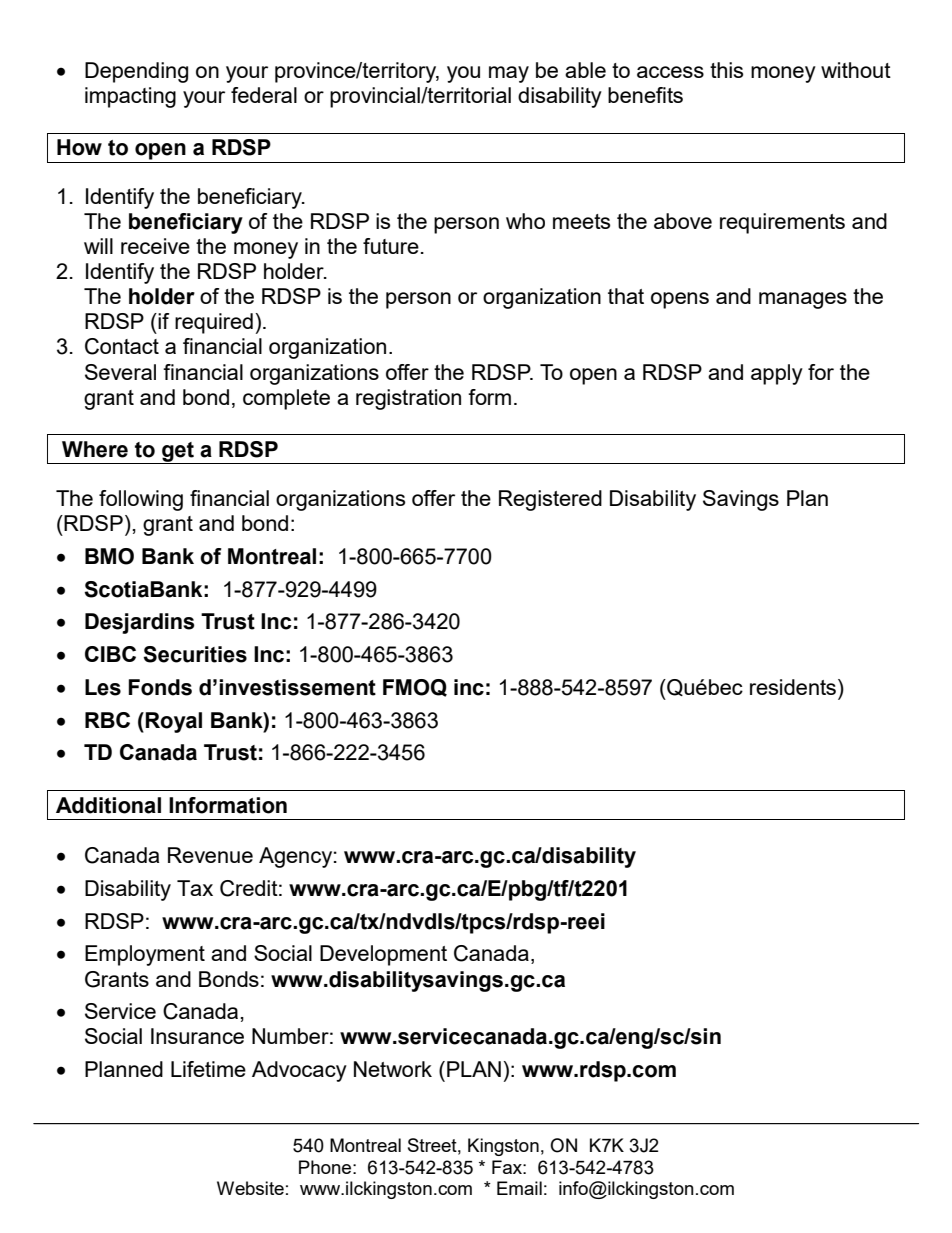 The height and width of the screenshot is (1233, 952). I want to click on residents, so click(793, 687).
